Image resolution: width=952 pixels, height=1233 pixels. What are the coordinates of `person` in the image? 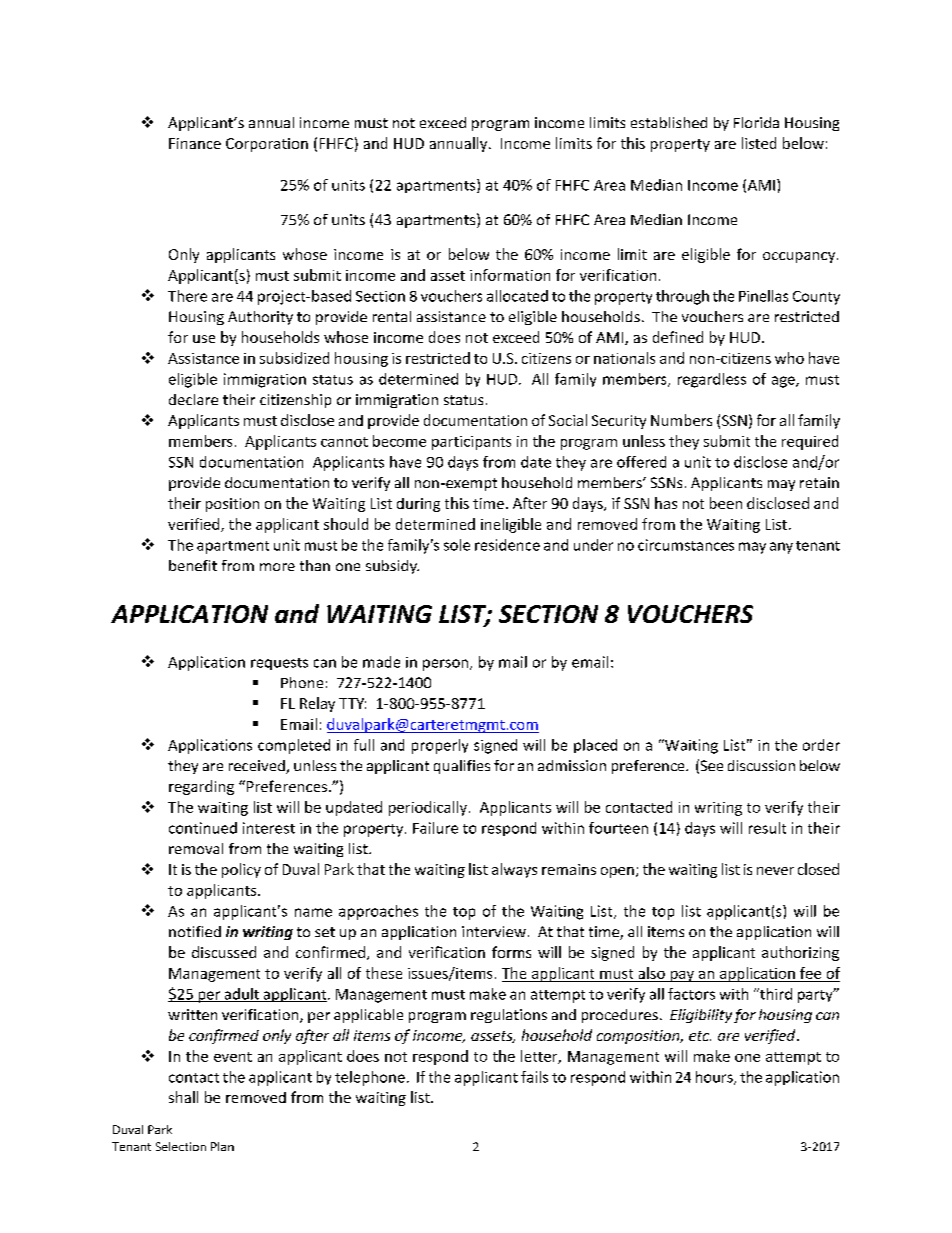 It's located at (447, 665).
